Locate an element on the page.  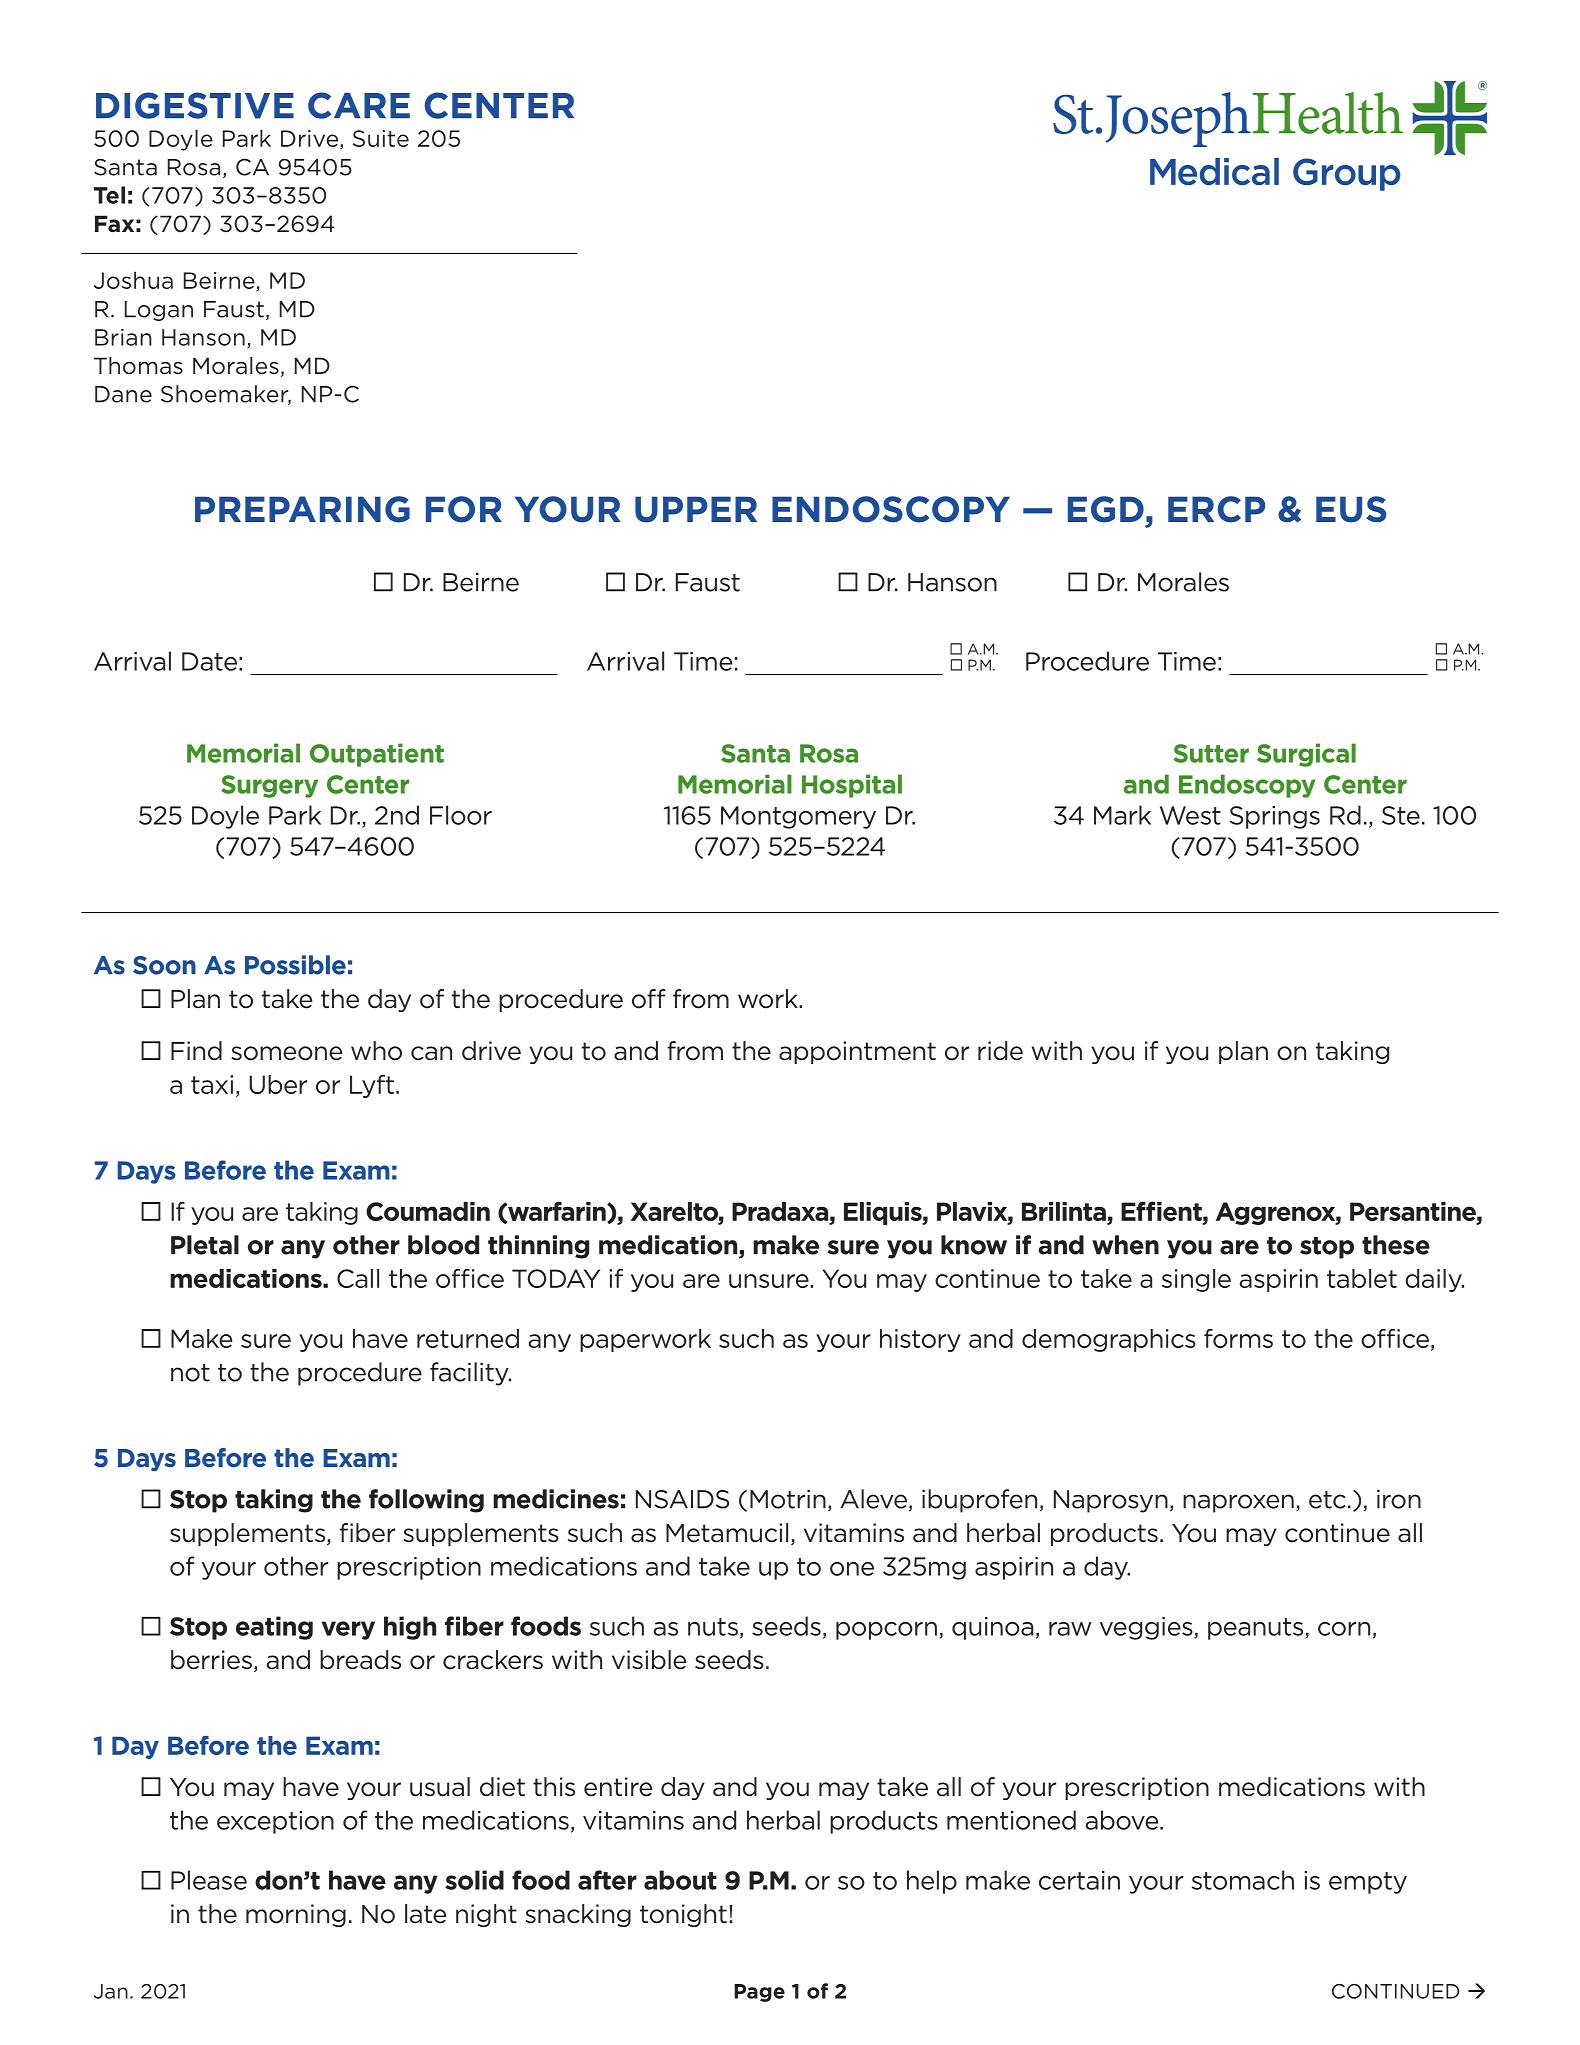
appointment is located at coordinates (857, 1052).
